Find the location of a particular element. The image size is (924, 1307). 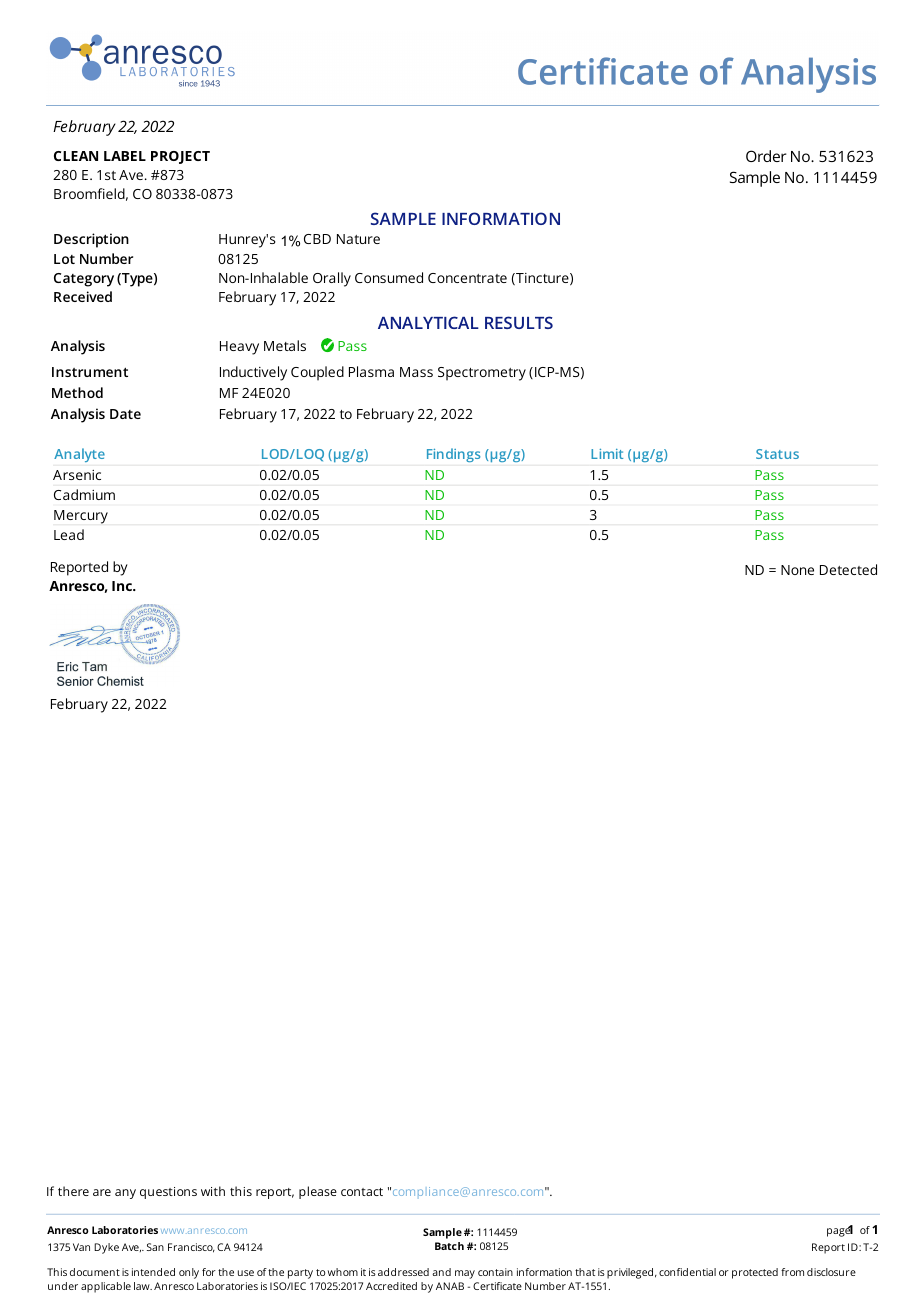

Limit is located at coordinates (607, 454).
